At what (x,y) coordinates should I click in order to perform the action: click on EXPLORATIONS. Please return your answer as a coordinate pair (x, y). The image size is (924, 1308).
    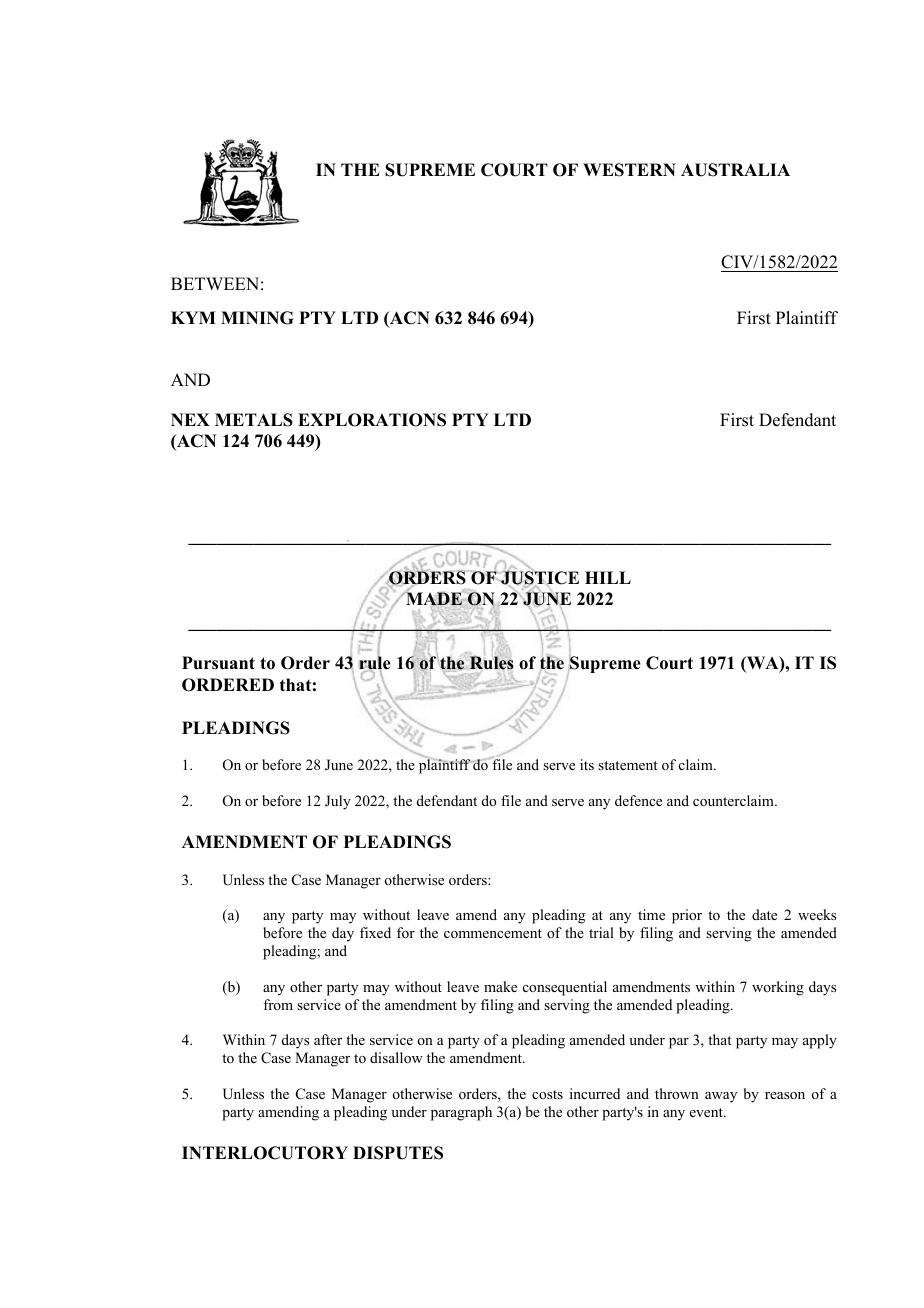
    Looking at the image, I should click on (372, 420).
